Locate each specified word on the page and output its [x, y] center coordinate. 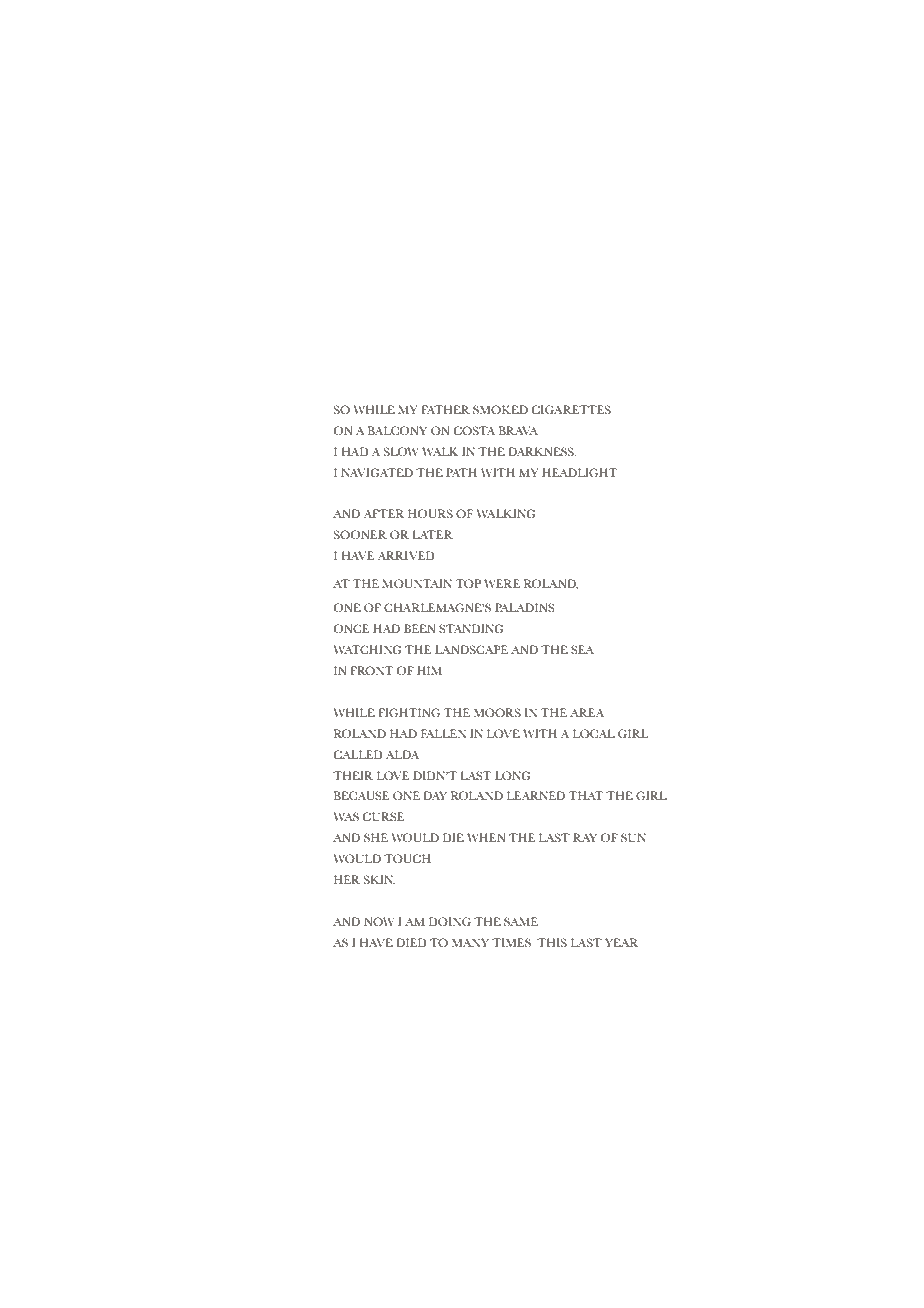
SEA [582, 649]
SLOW [401, 451]
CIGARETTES [571, 409]
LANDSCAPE [471, 649]
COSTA [474, 430]
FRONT [371, 670]
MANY [470, 942]
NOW [379, 921]
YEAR [621, 942]
